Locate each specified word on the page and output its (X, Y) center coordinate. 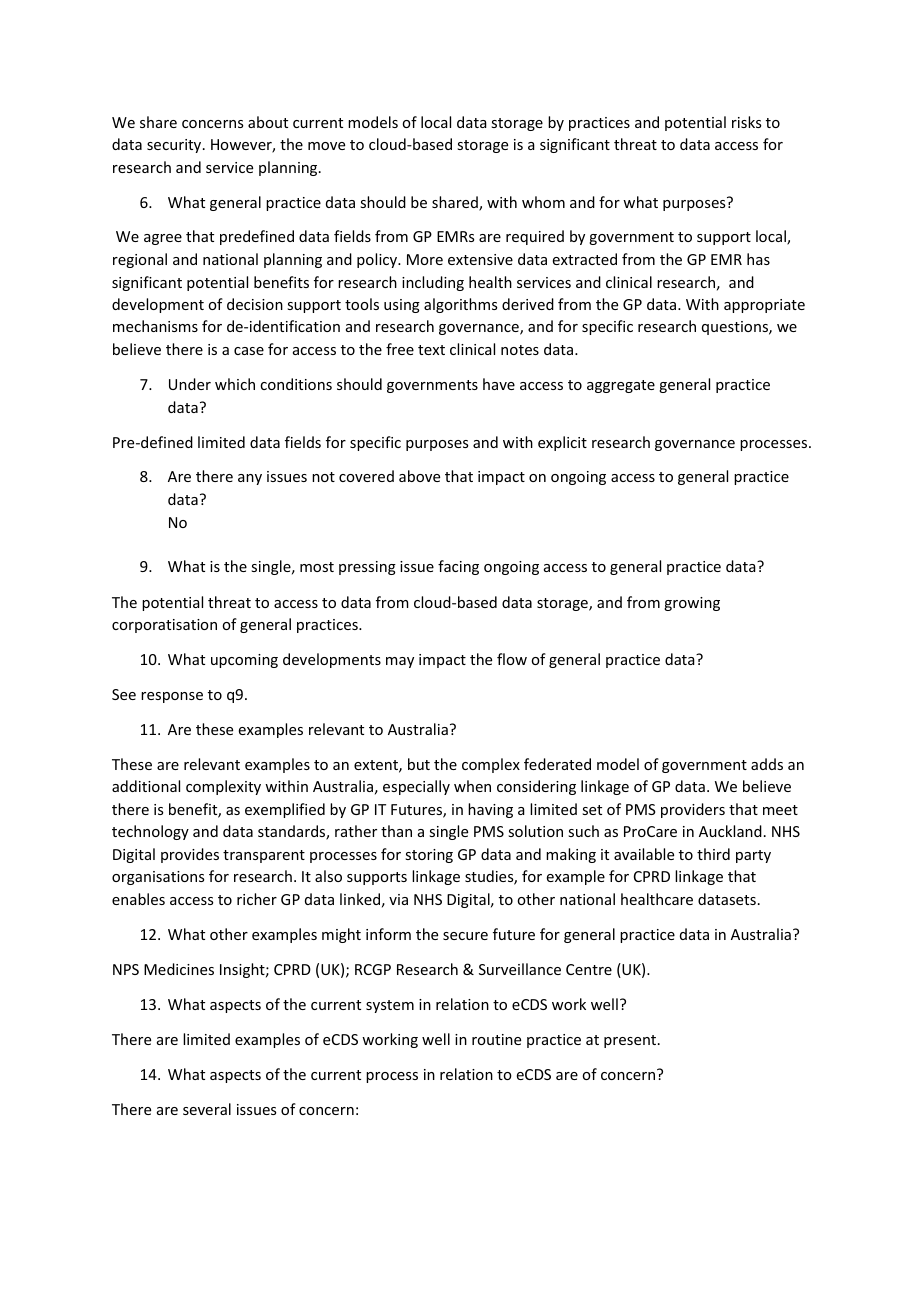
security (175, 146)
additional (146, 786)
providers (693, 810)
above (419, 476)
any (250, 479)
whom (543, 202)
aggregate (621, 386)
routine (496, 1039)
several (207, 1109)
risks (746, 122)
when (472, 786)
